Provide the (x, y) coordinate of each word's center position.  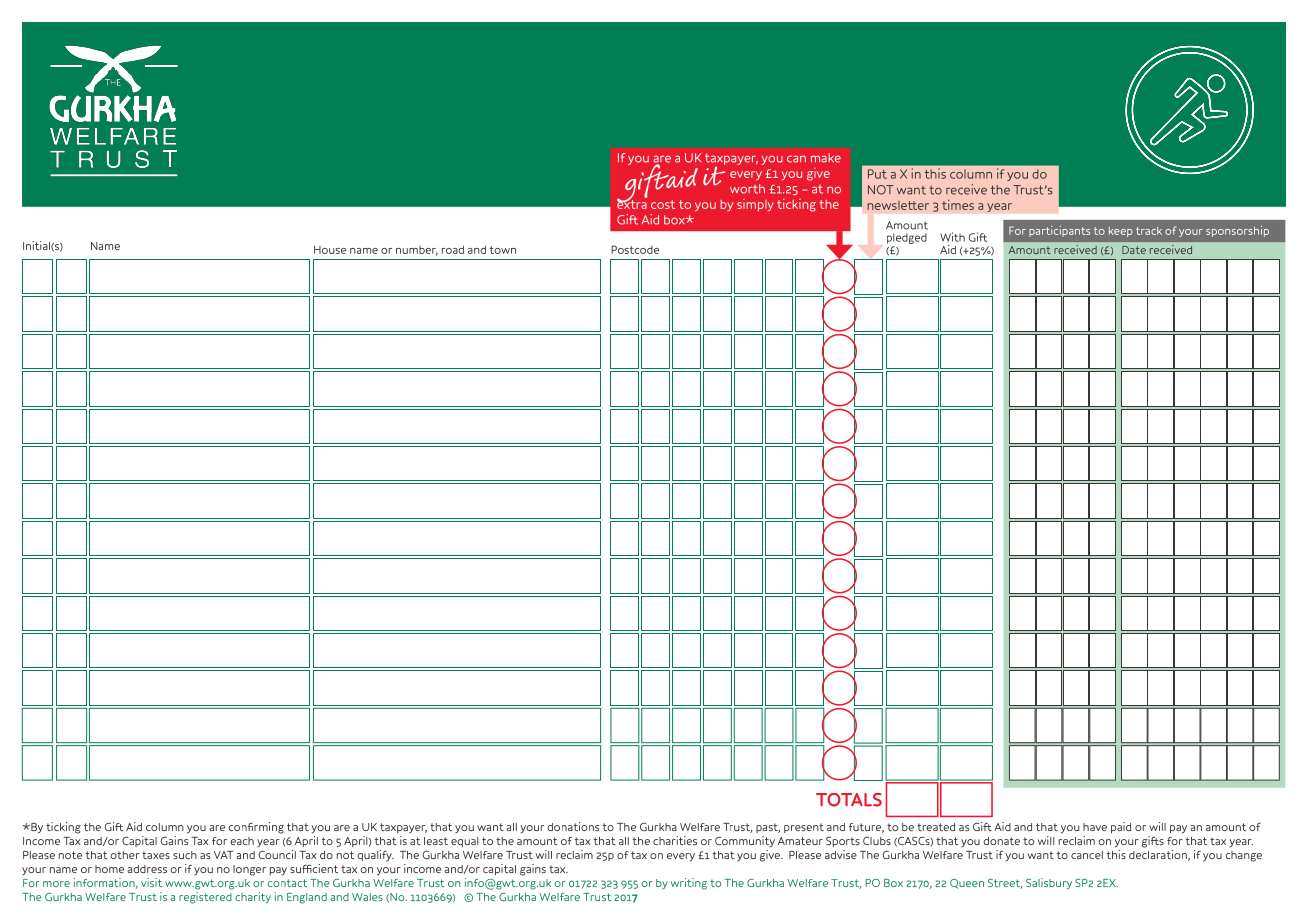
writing (689, 884)
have (1095, 827)
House (330, 250)
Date (1134, 250)
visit (151, 882)
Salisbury (1049, 884)
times (958, 205)
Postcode (635, 249)
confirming (256, 828)
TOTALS (849, 800)
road (453, 249)
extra (632, 203)
